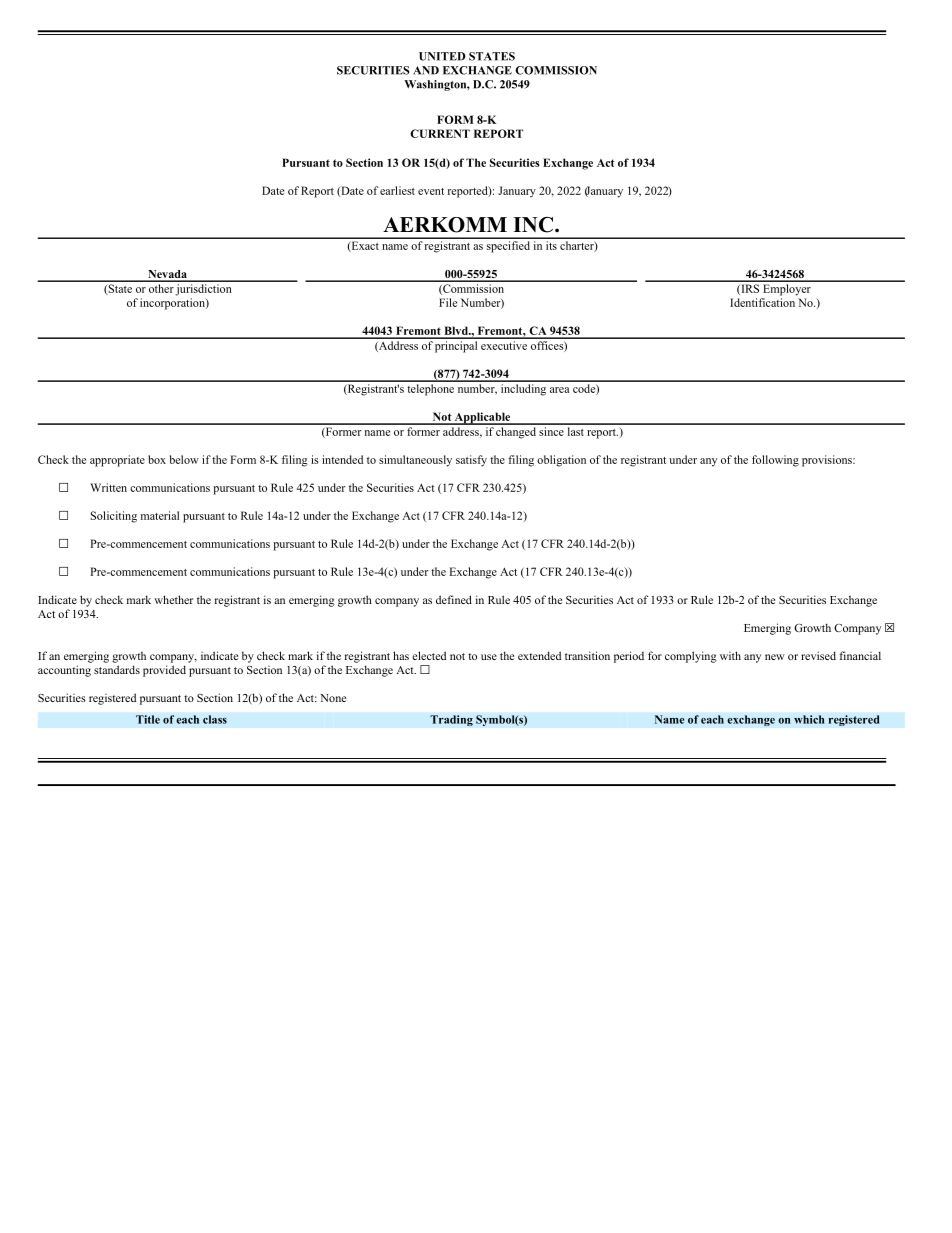 This screenshot has height=1233, width=952. What do you see at coordinates (442, 56) in the screenshot?
I see `UNITED` at bounding box center [442, 56].
